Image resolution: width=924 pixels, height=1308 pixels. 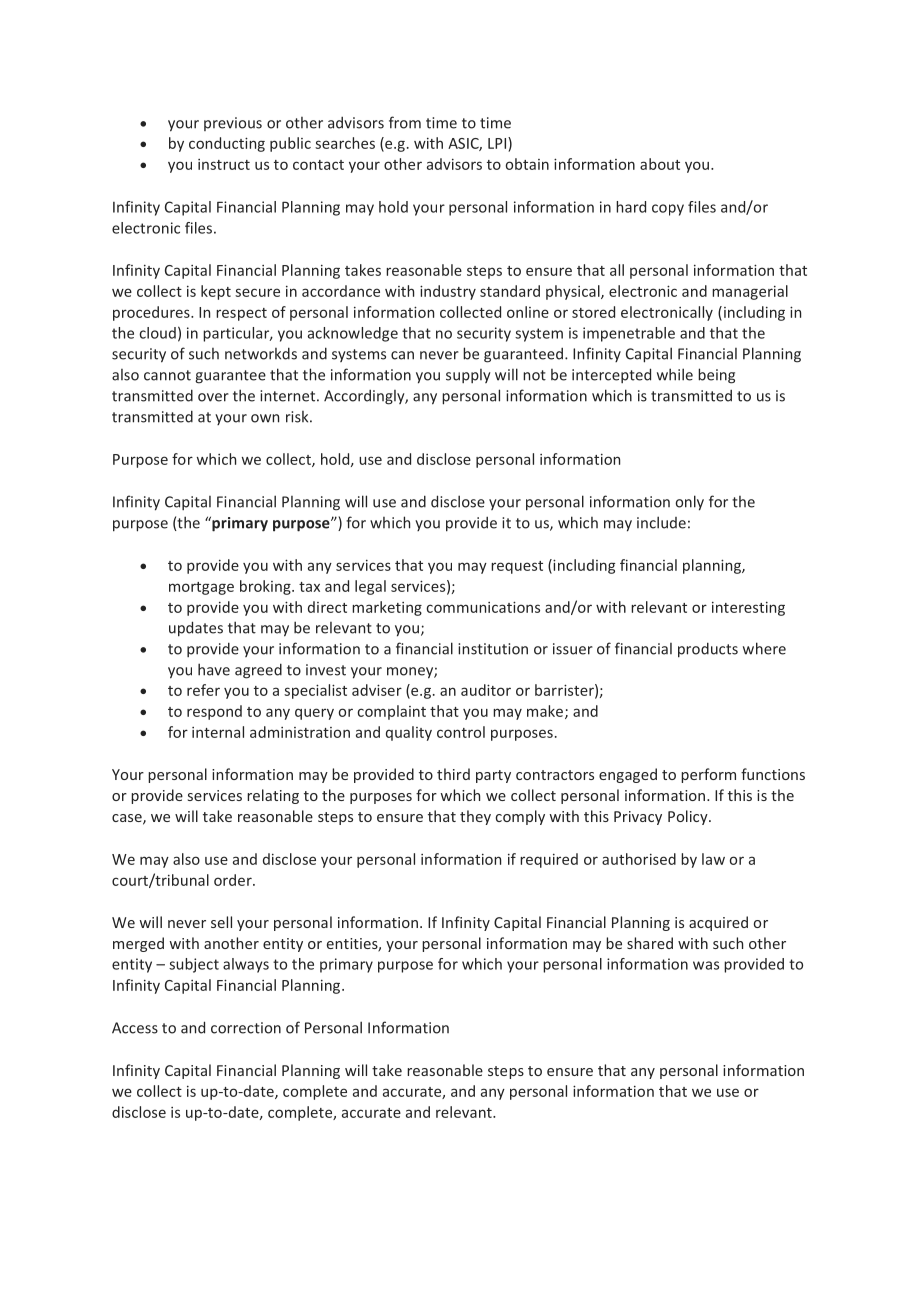 What do you see at coordinates (748, 609) in the page?
I see `interesting` at bounding box center [748, 609].
